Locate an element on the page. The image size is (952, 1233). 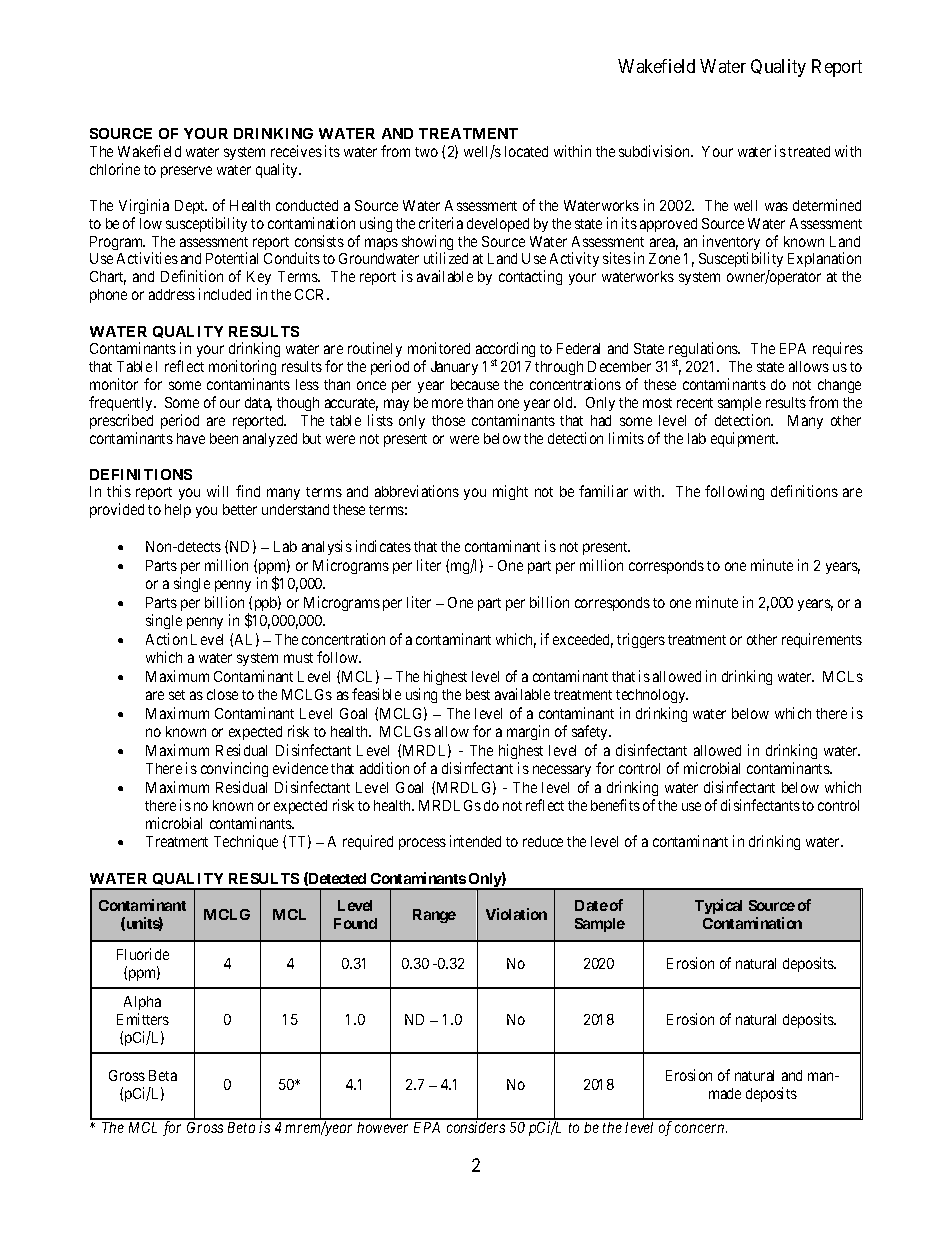
requirements is located at coordinates (822, 640).
